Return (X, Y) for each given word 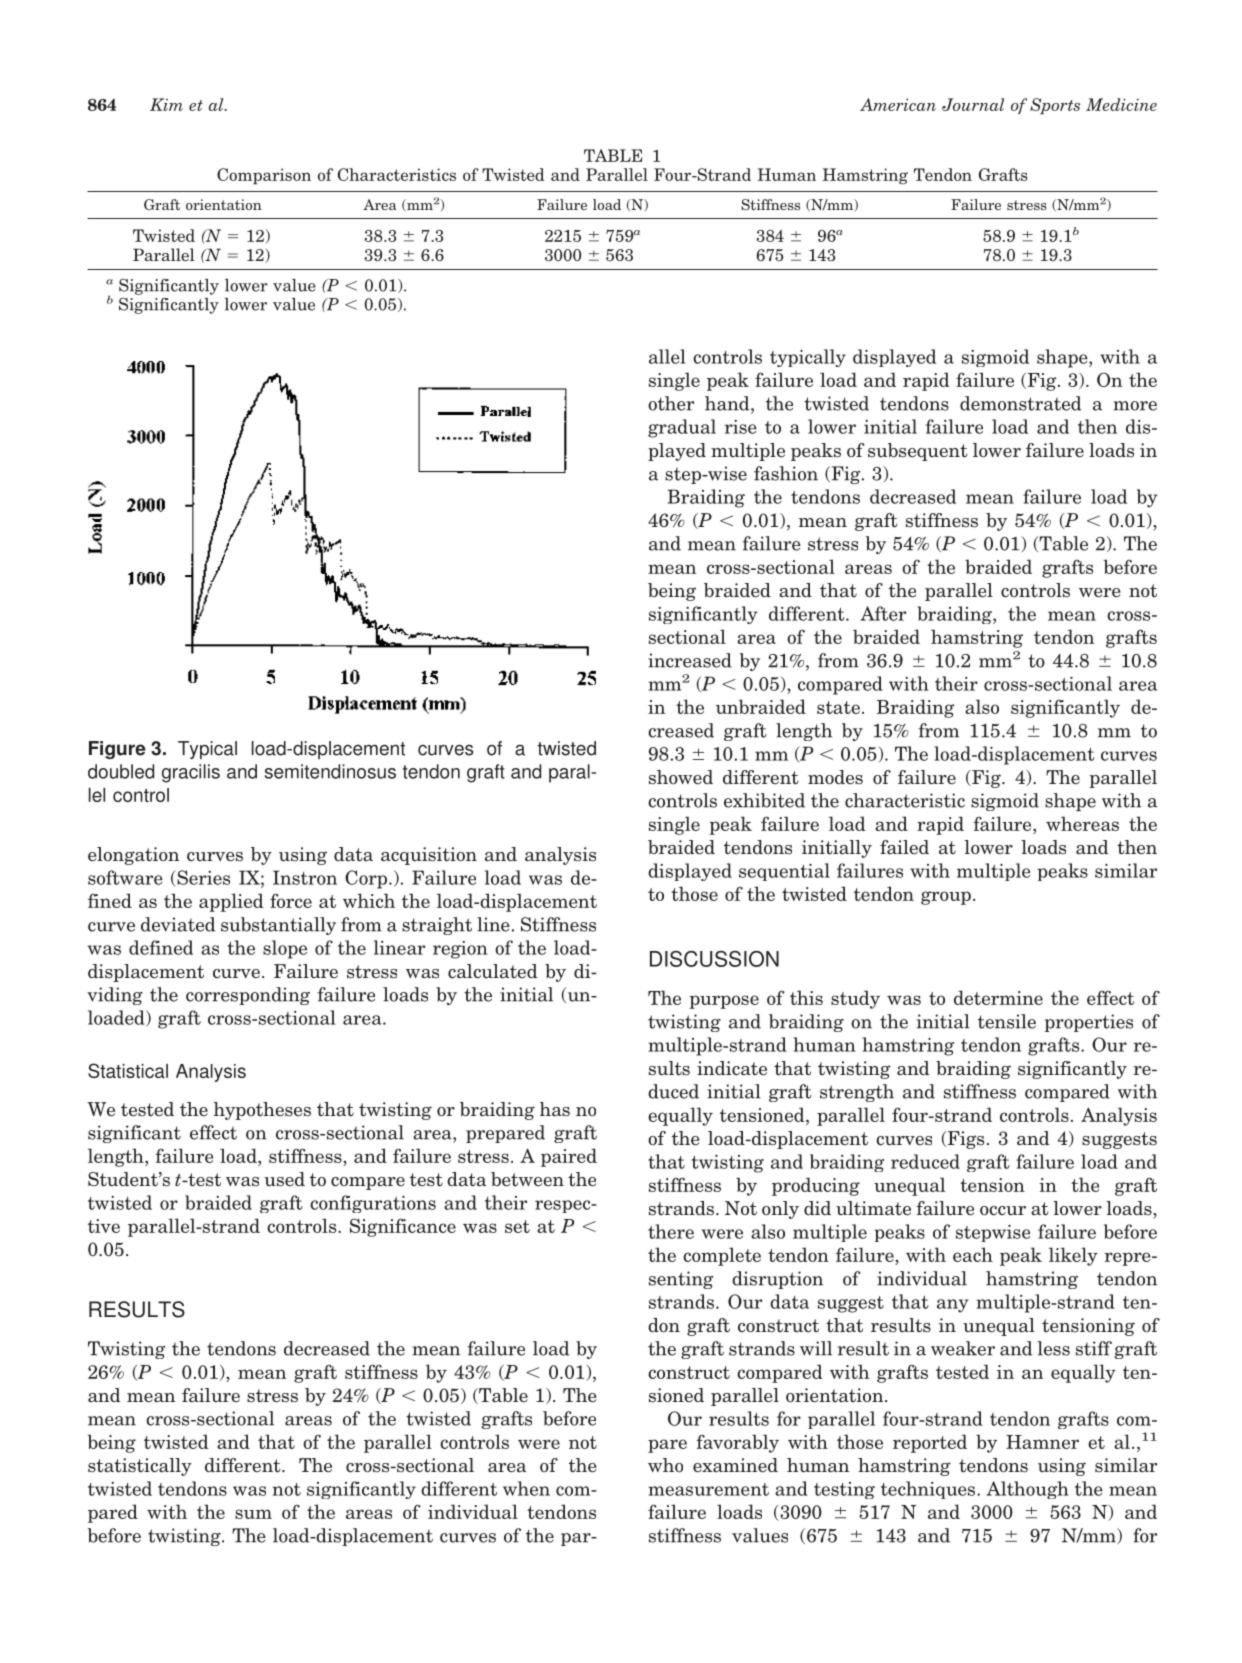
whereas (1082, 823)
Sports (1055, 106)
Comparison (264, 176)
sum (253, 1514)
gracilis (191, 773)
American (898, 104)
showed (681, 777)
